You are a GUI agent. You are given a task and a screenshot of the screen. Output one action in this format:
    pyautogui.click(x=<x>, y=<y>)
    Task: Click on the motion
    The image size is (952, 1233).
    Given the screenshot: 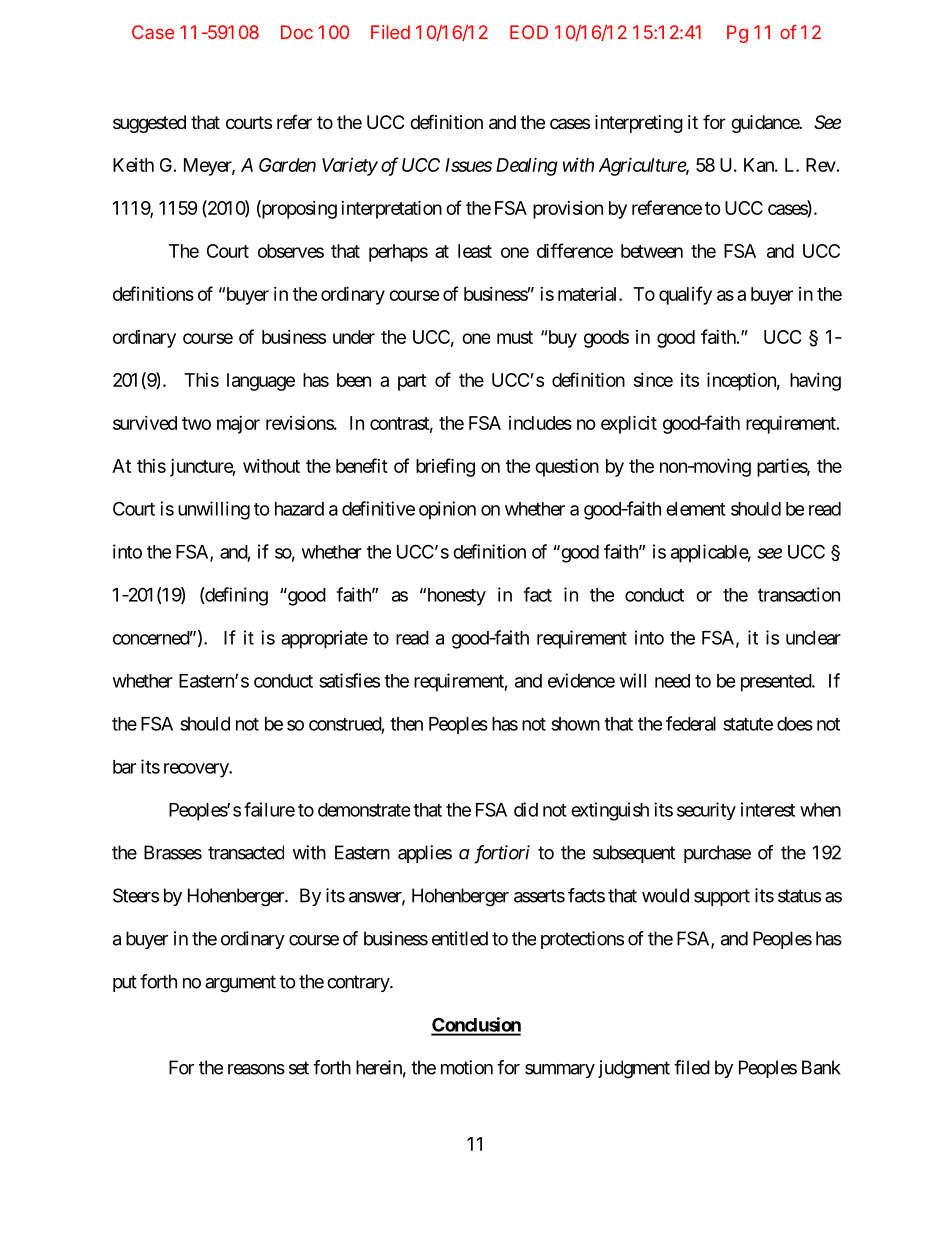 What is the action you would take?
    pyautogui.click(x=467, y=1067)
